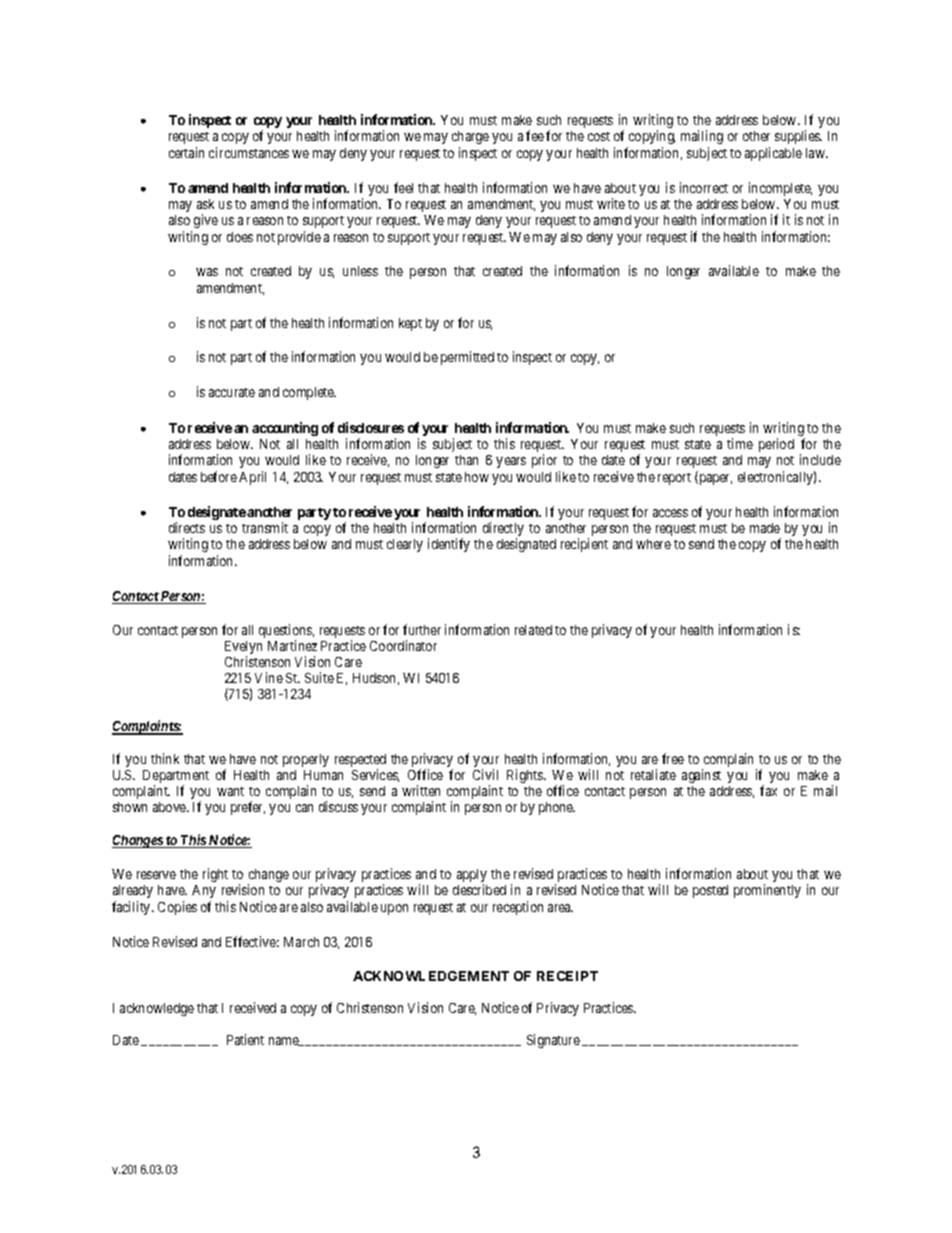  What do you see at coordinates (403, 645) in the document?
I see `Coordinator` at bounding box center [403, 645].
